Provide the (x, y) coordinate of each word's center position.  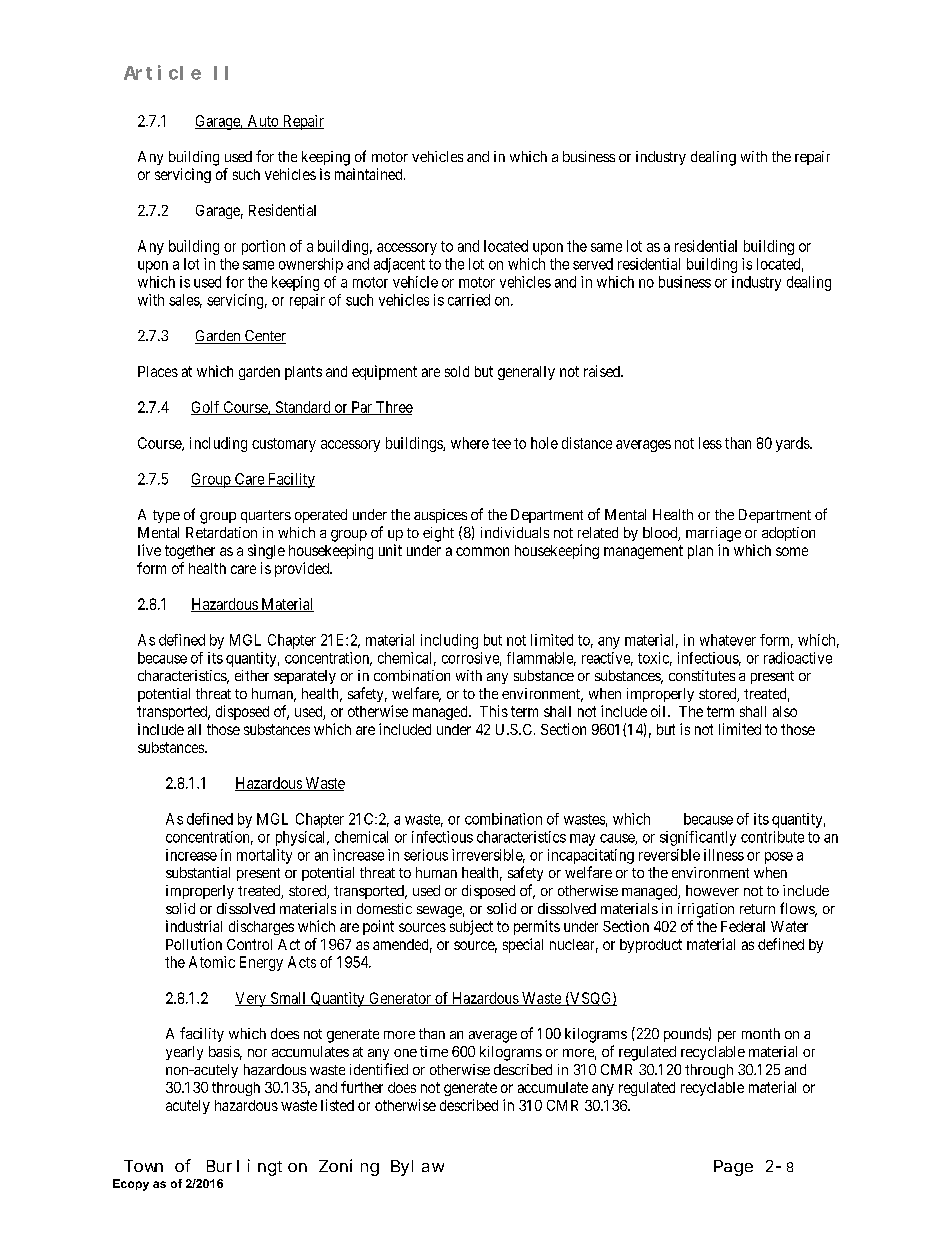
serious (426, 855)
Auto (263, 122)
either (252, 675)
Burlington (257, 1167)
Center (264, 337)
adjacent (399, 265)
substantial (198, 872)
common (482, 551)
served (593, 264)
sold (457, 371)
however (712, 890)
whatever (728, 640)
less (710, 443)
